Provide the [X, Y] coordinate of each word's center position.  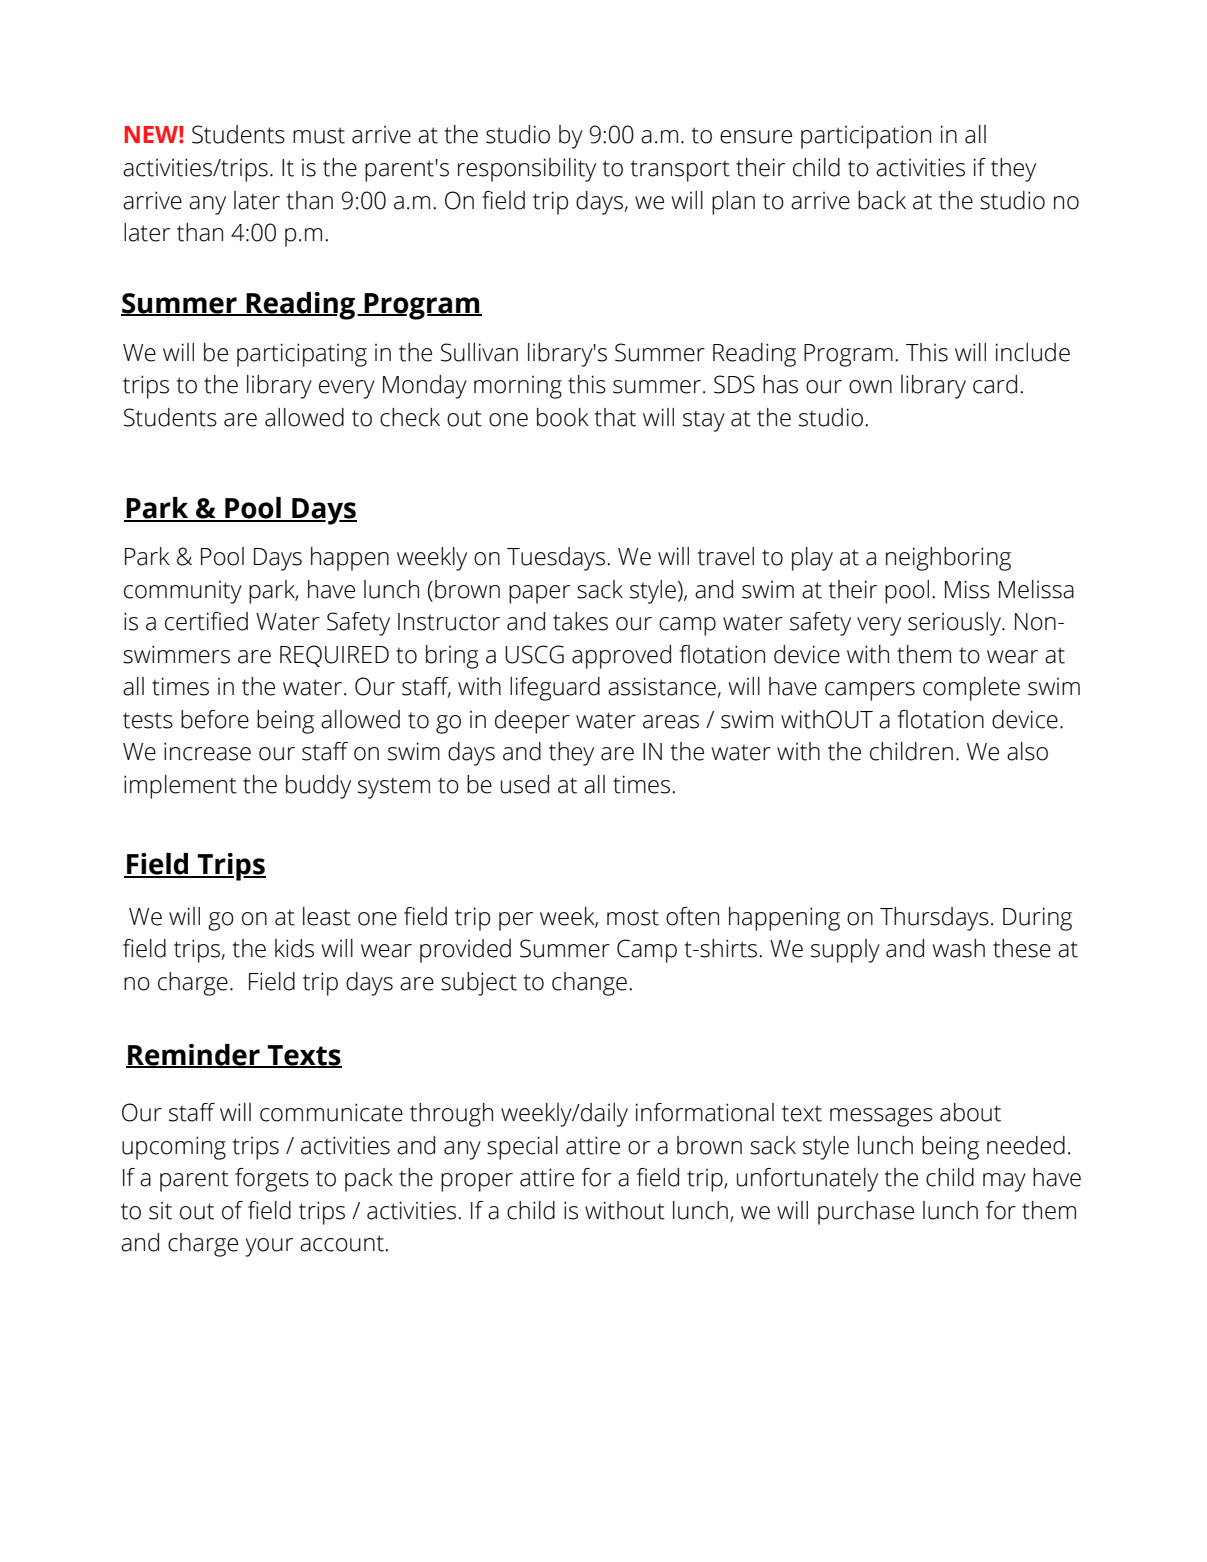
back [882, 200]
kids [294, 948]
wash [959, 948]
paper [539, 594]
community [183, 592]
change [589, 984]
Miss [967, 589]
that [615, 417]
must [319, 135]
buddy [318, 787]
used [525, 784]
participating [302, 355]
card [995, 384]
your [269, 1247]
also [1027, 751]
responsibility [527, 170]
